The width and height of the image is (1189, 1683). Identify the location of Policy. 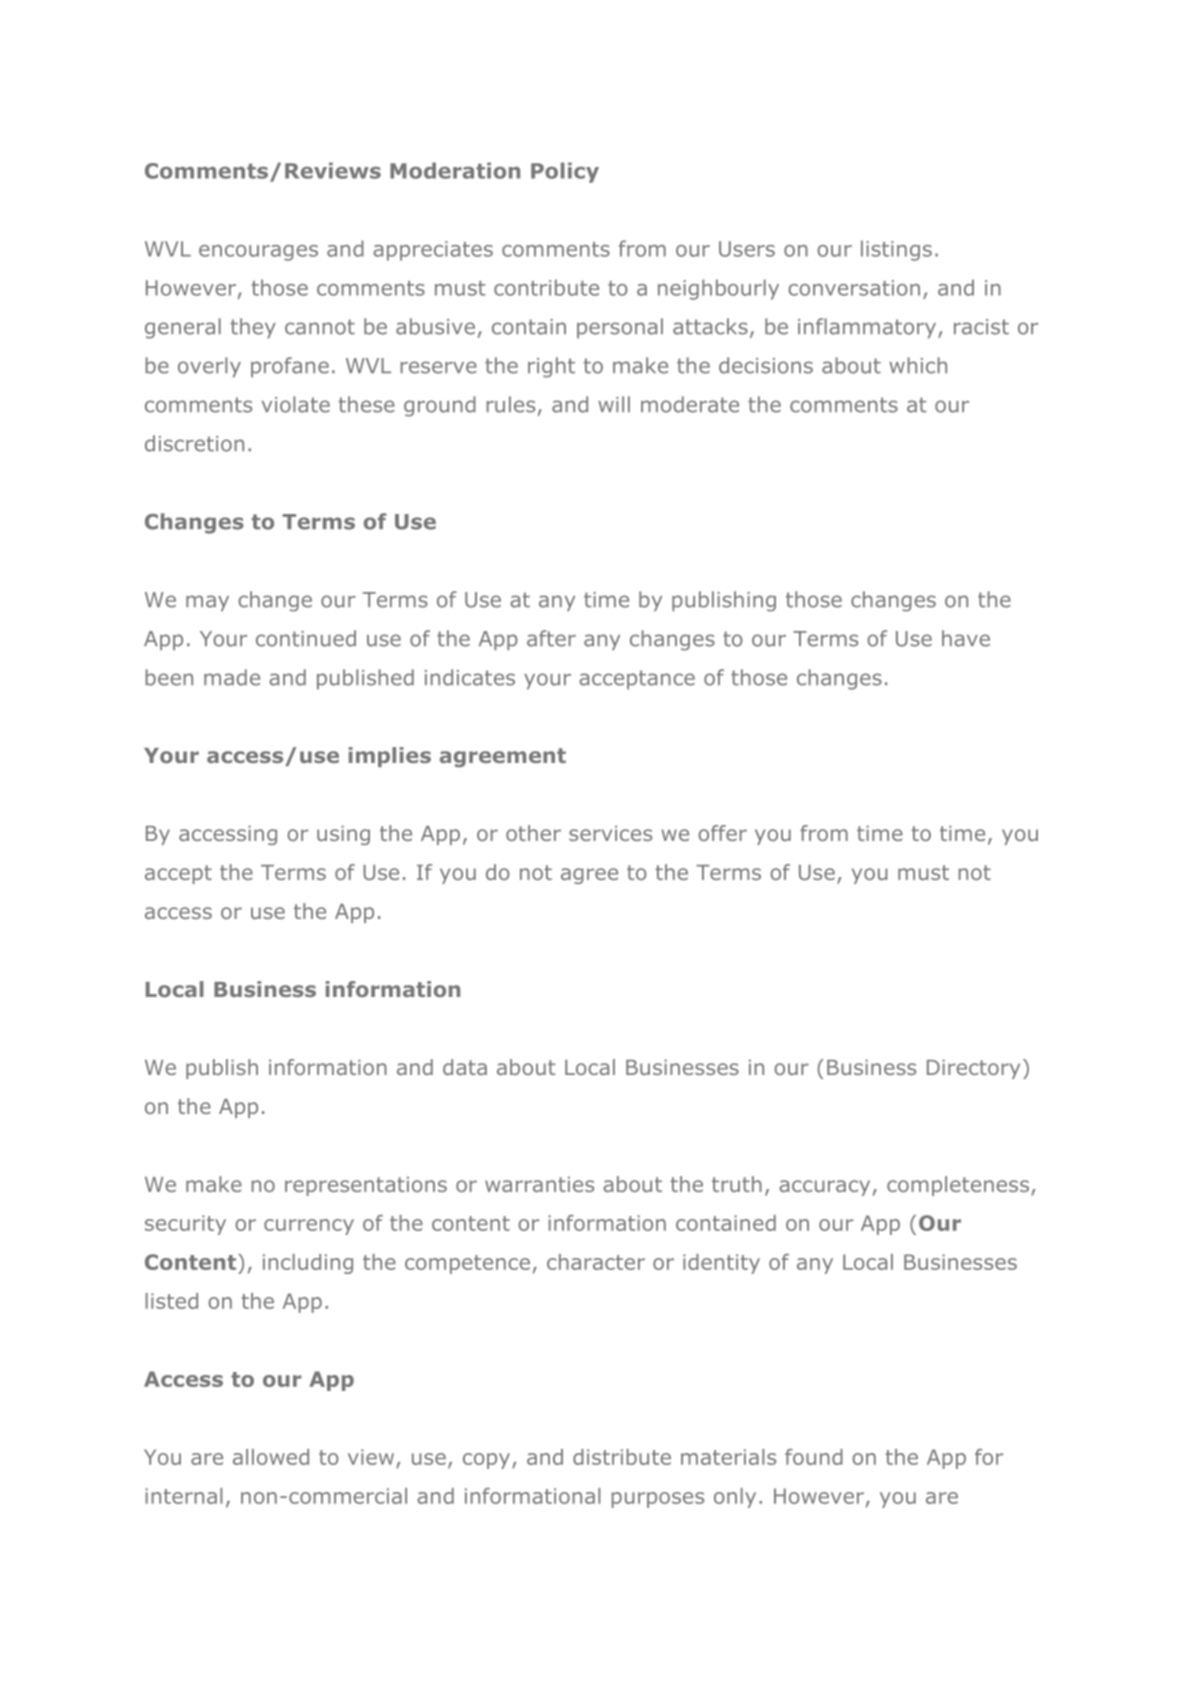
(565, 172).
